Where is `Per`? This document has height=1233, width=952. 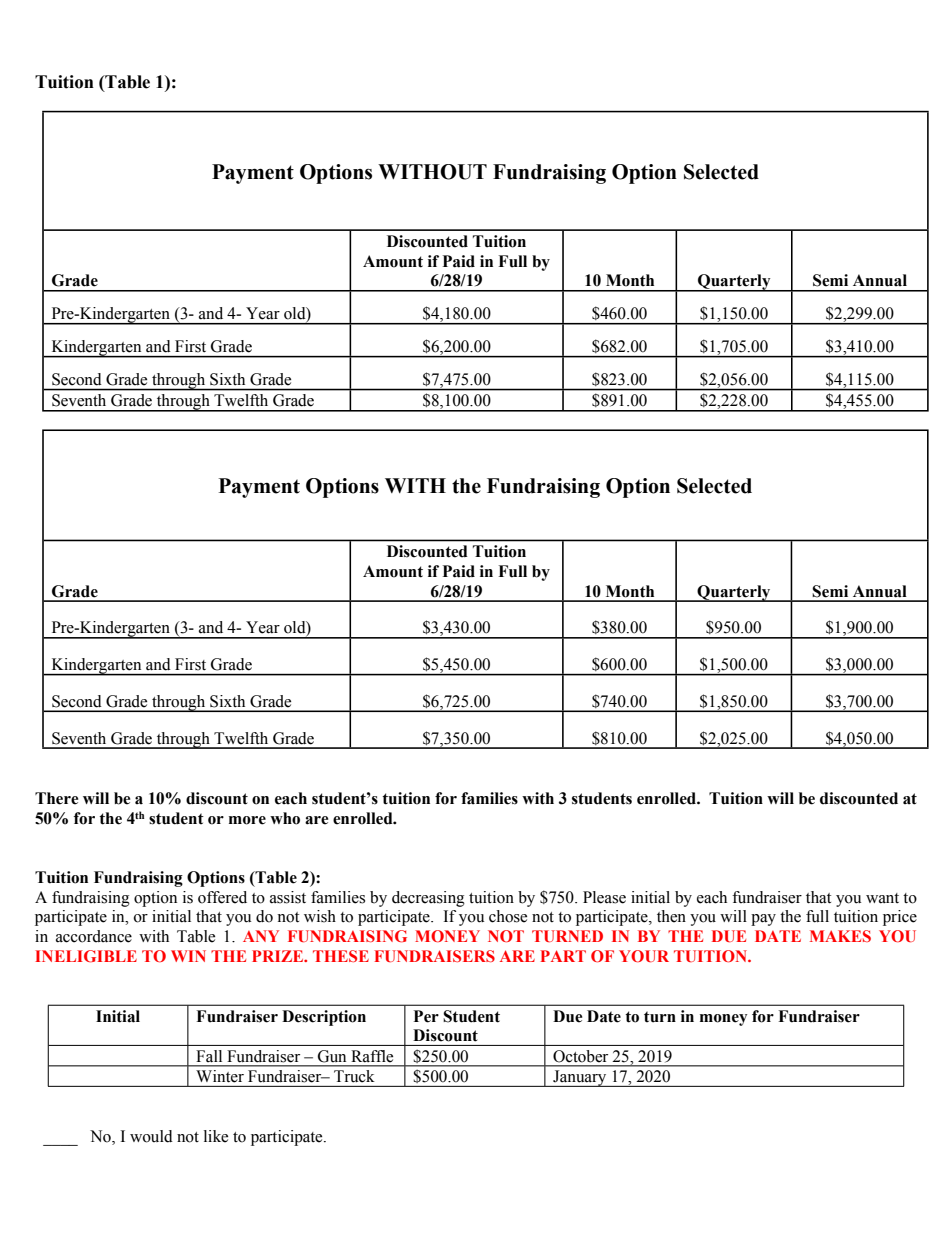
Per is located at coordinates (426, 1016).
